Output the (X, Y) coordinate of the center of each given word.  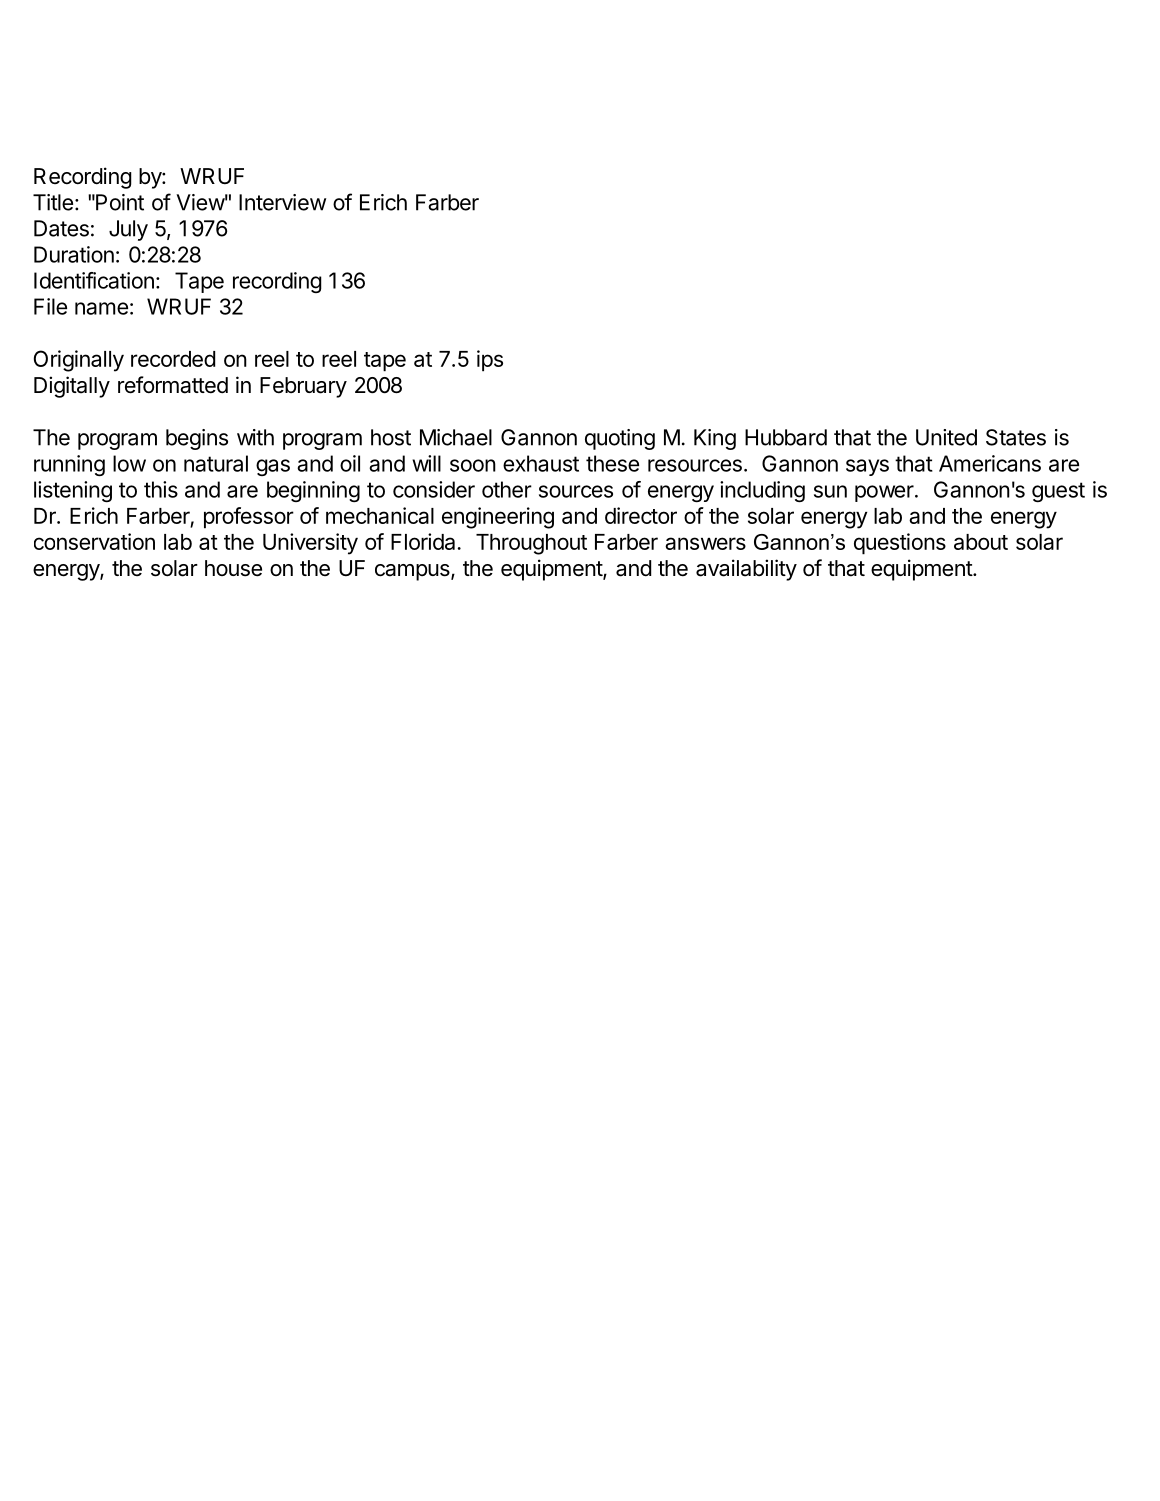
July (128, 230)
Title (53, 202)
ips (490, 361)
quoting (620, 439)
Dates (61, 228)
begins (197, 439)
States (1016, 437)
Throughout (531, 544)
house (233, 568)
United (946, 437)
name (101, 308)
